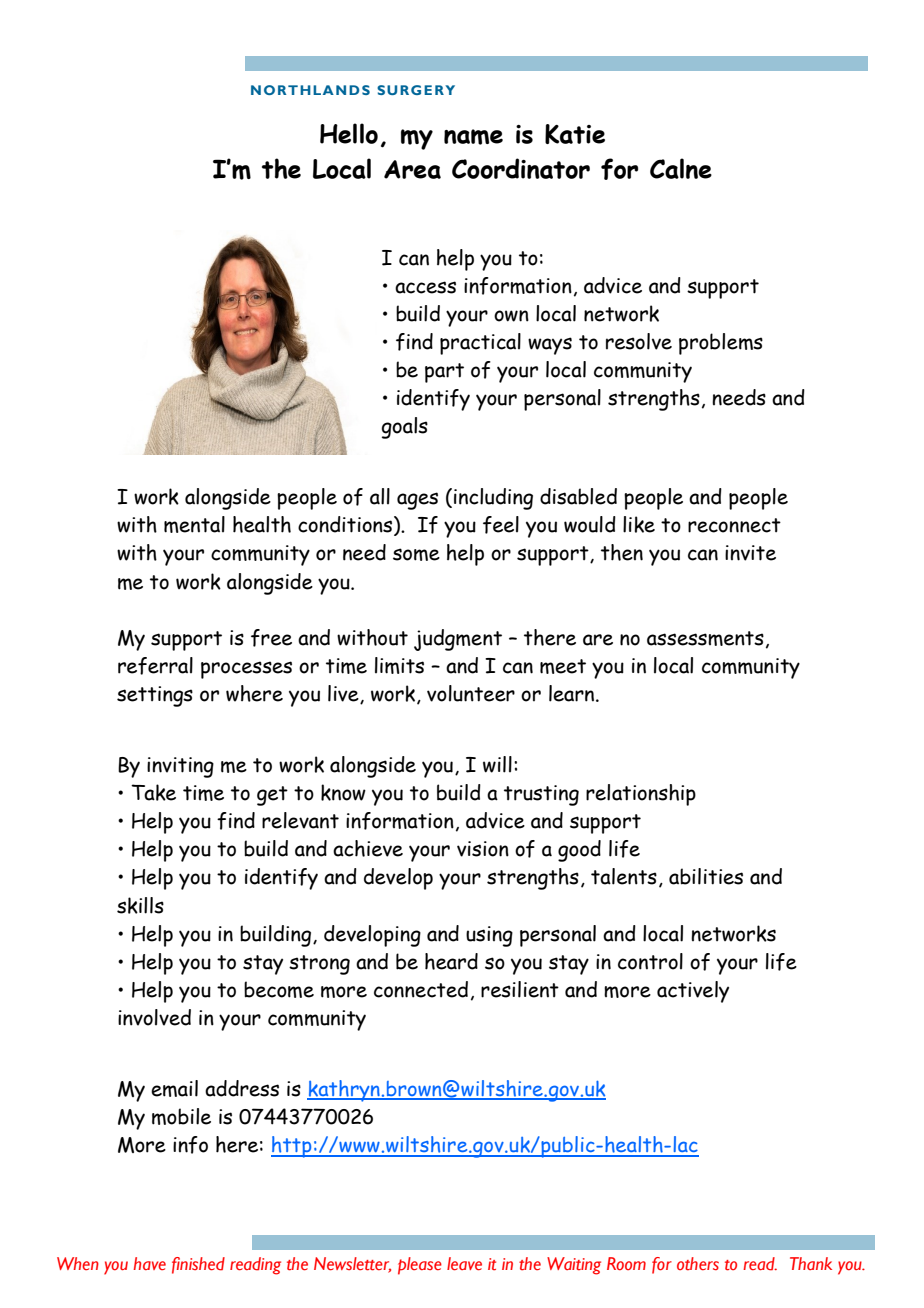 The image size is (924, 1308). What do you see at coordinates (575, 134) in the screenshot?
I see `Katie` at bounding box center [575, 134].
